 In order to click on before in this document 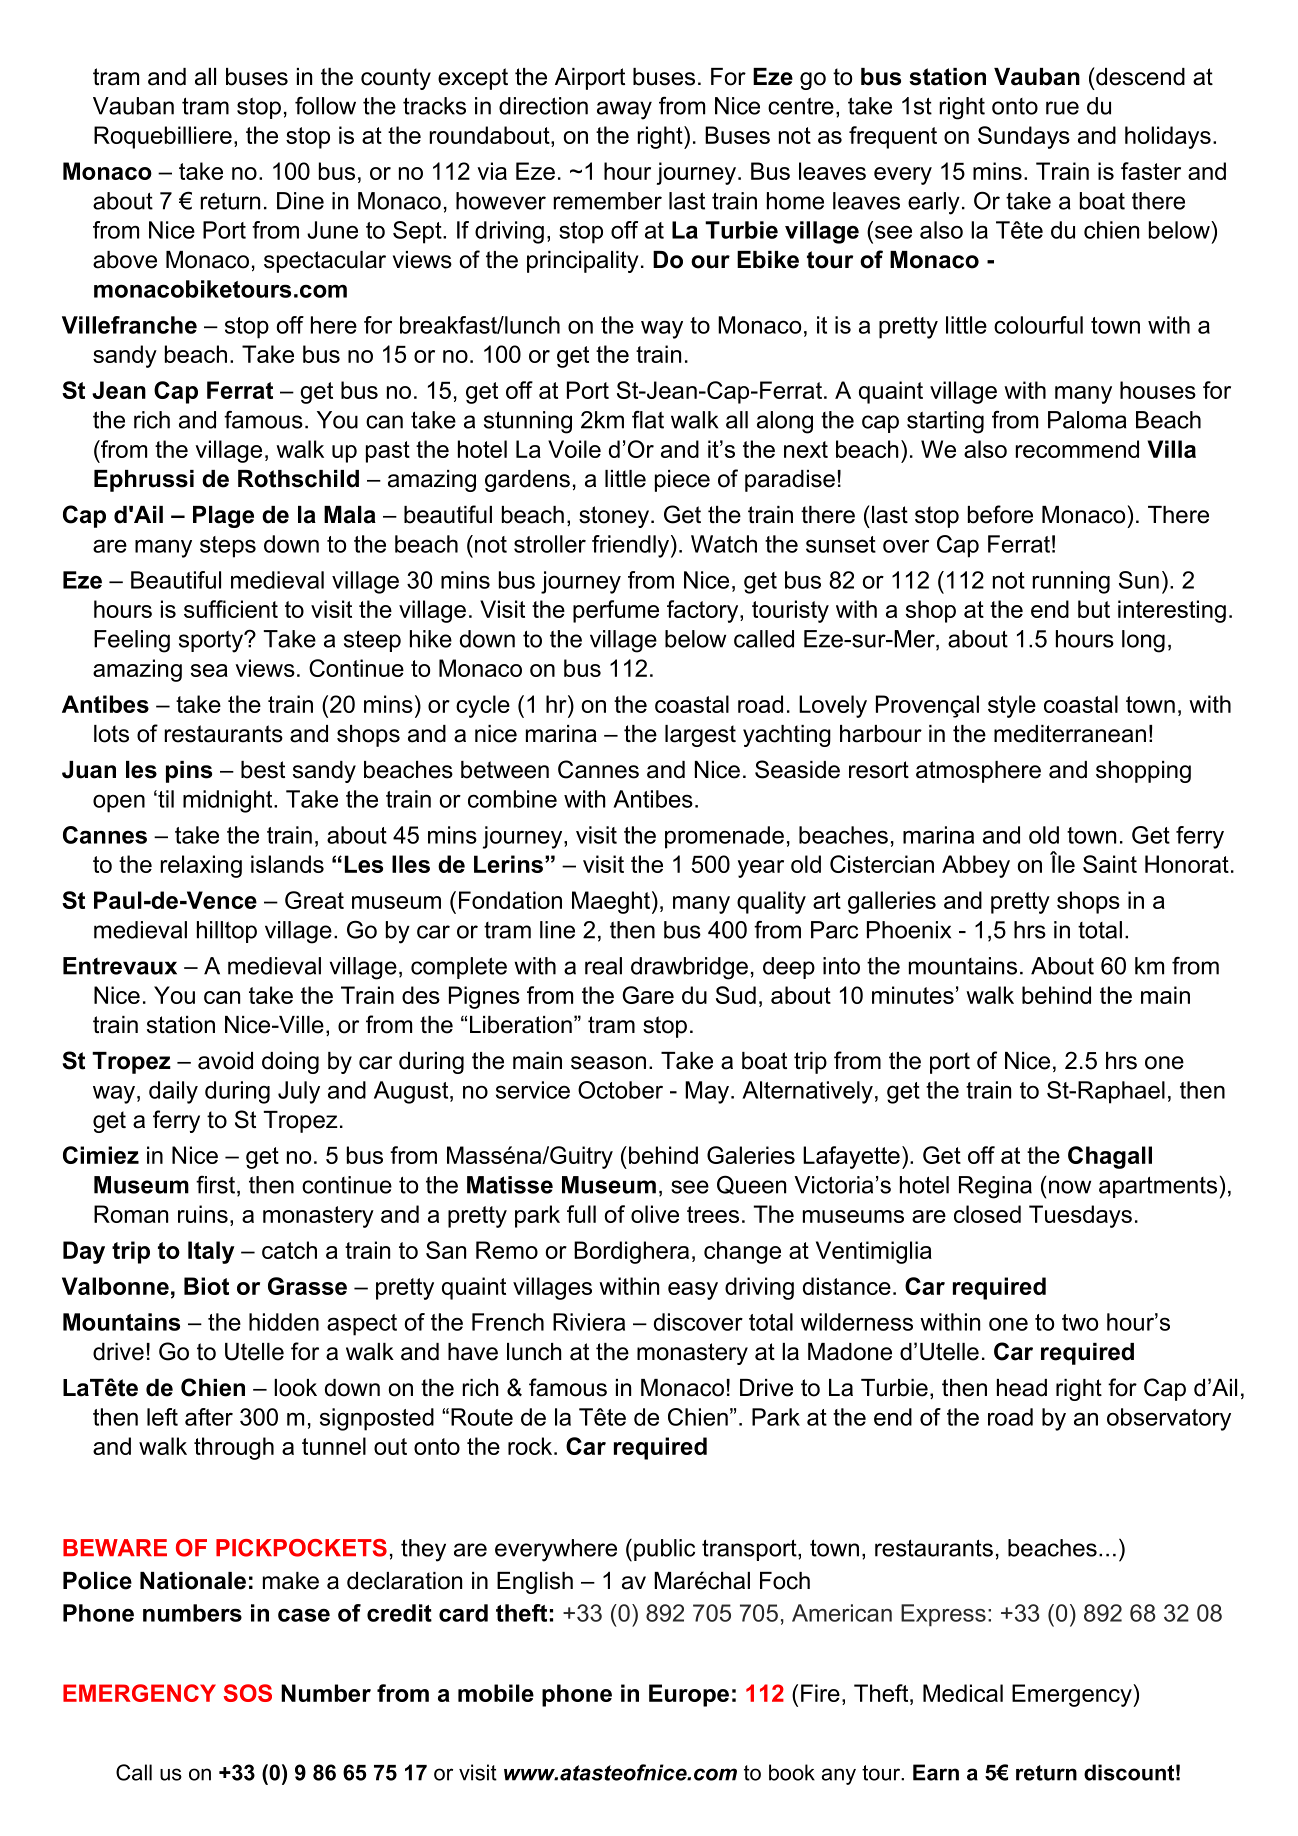, I will do `click(1000, 514)`.
